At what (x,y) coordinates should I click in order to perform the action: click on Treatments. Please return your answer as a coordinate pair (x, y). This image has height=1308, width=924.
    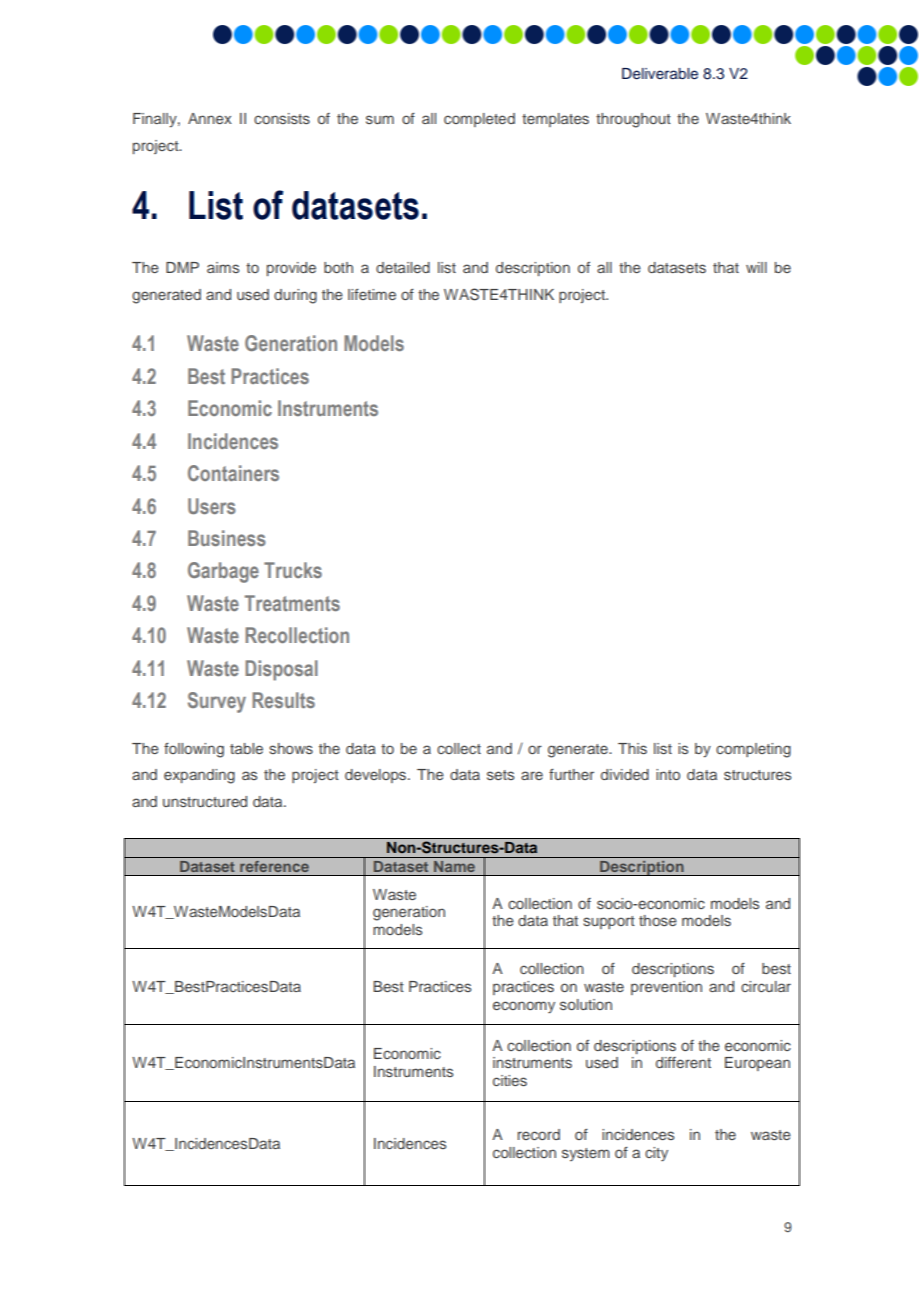
    Looking at the image, I should click on (292, 603).
